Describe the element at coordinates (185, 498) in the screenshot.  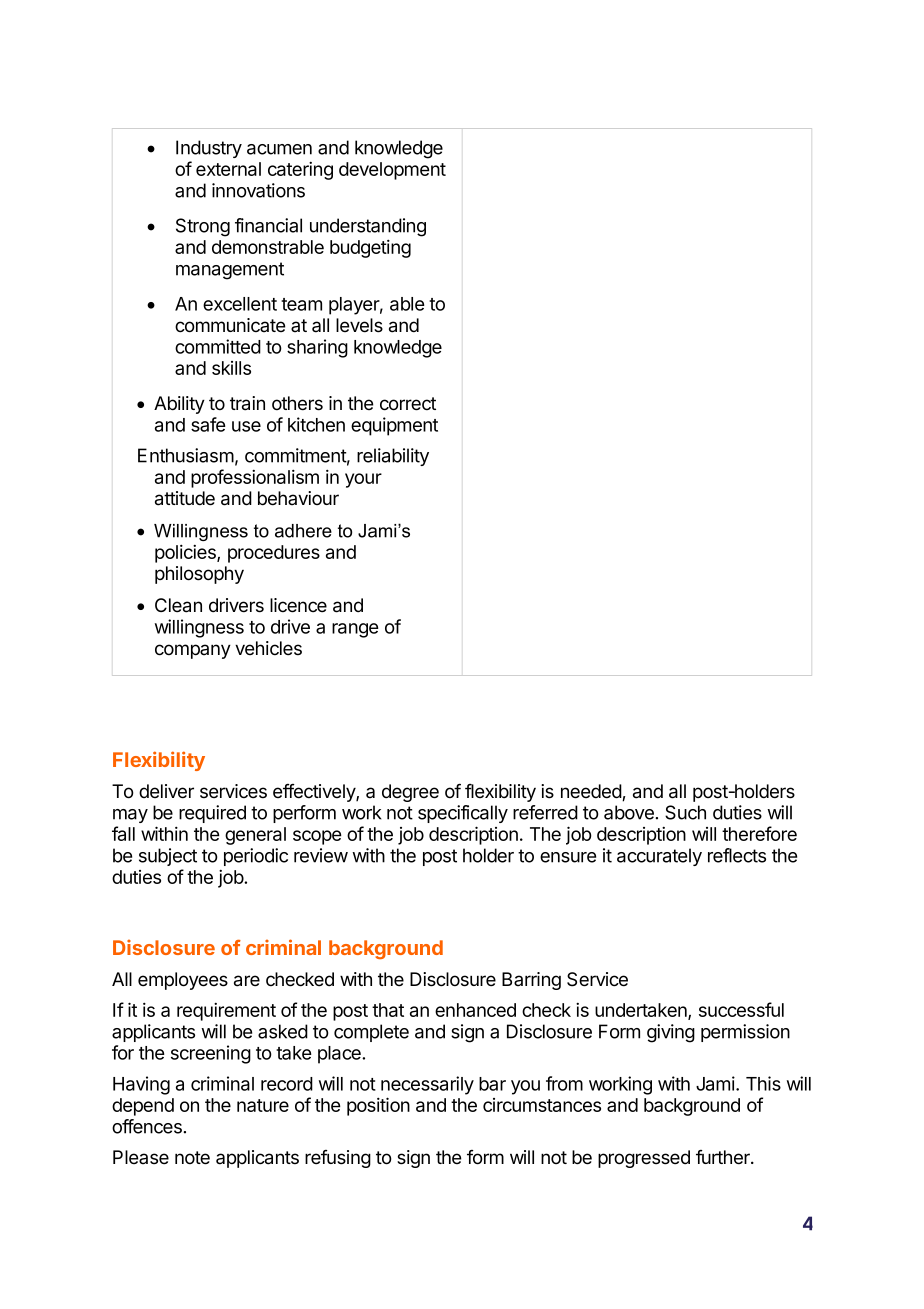
I see `attitude` at that location.
